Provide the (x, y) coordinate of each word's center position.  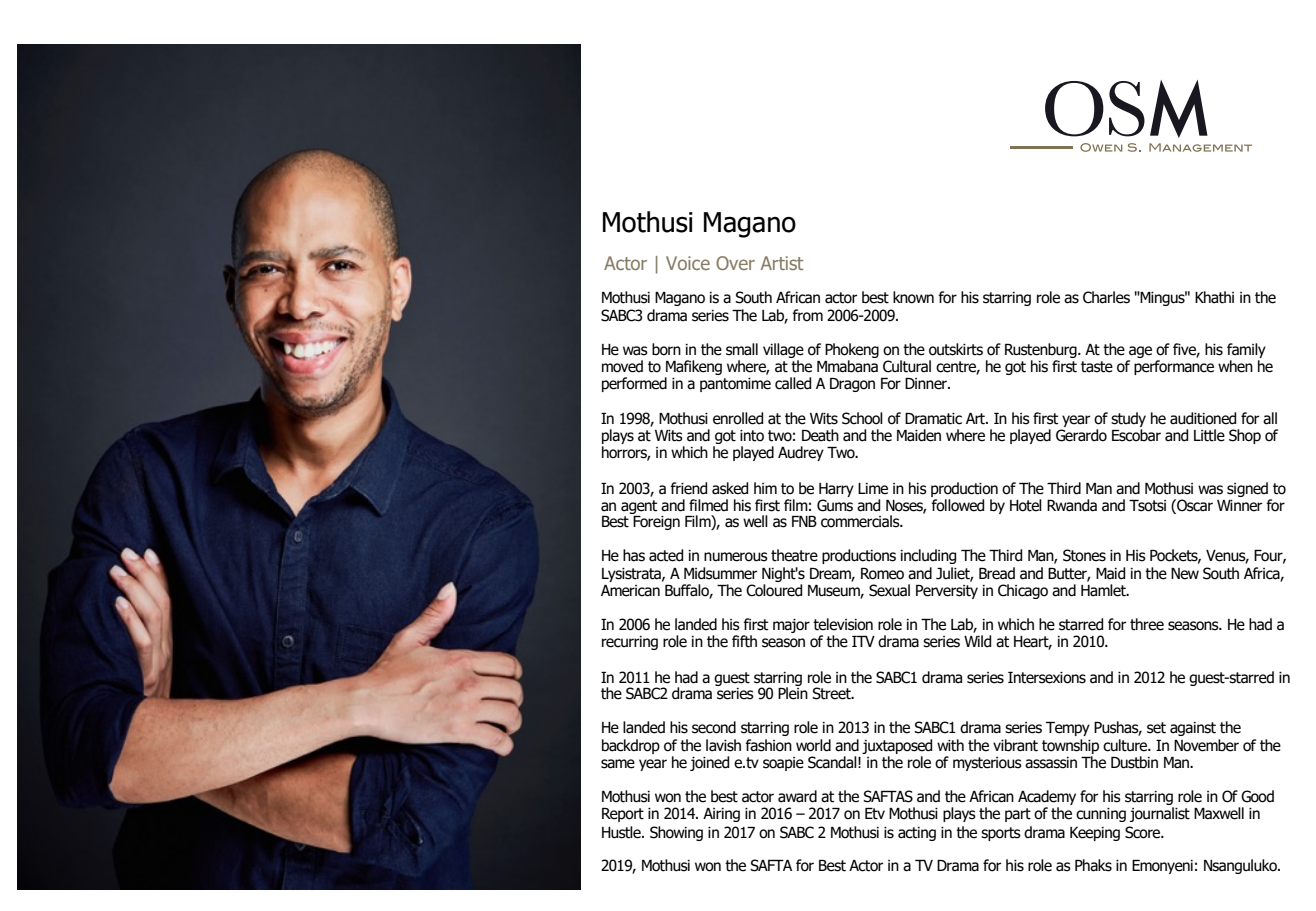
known (913, 297)
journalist (1160, 814)
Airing (721, 815)
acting (917, 834)
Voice (688, 263)
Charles (1106, 297)
